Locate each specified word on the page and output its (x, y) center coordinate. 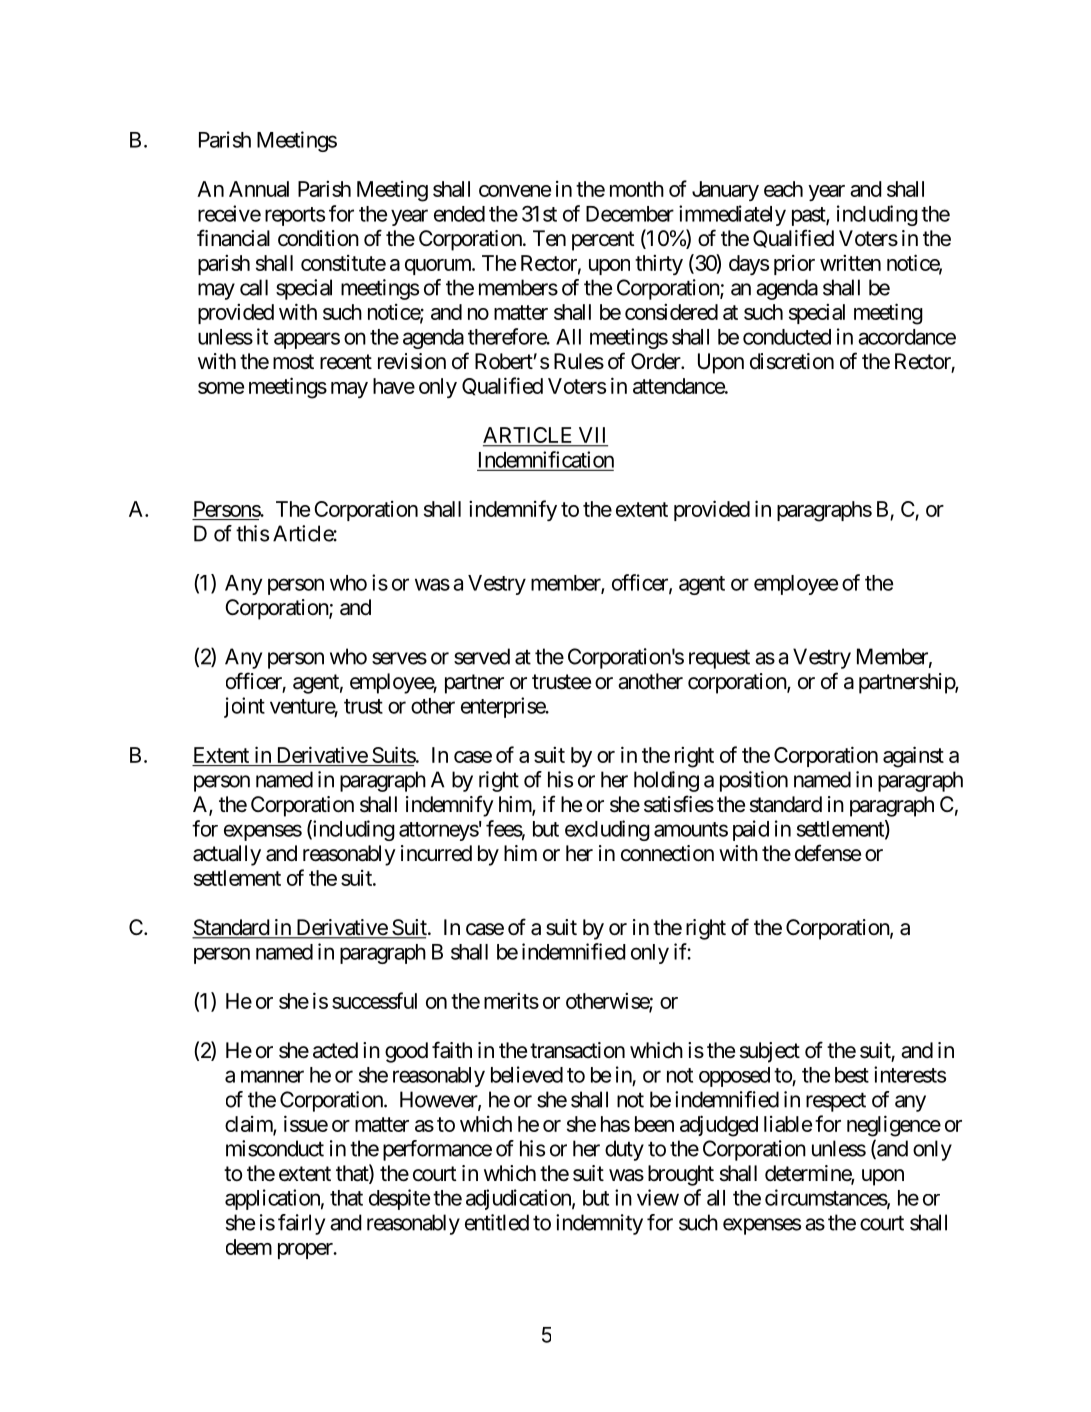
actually (227, 855)
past (809, 216)
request (719, 659)
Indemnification (546, 459)
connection (667, 853)
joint (244, 707)
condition (318, 238)
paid (751, 830)
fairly (301, 1224)
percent (603, 241)
